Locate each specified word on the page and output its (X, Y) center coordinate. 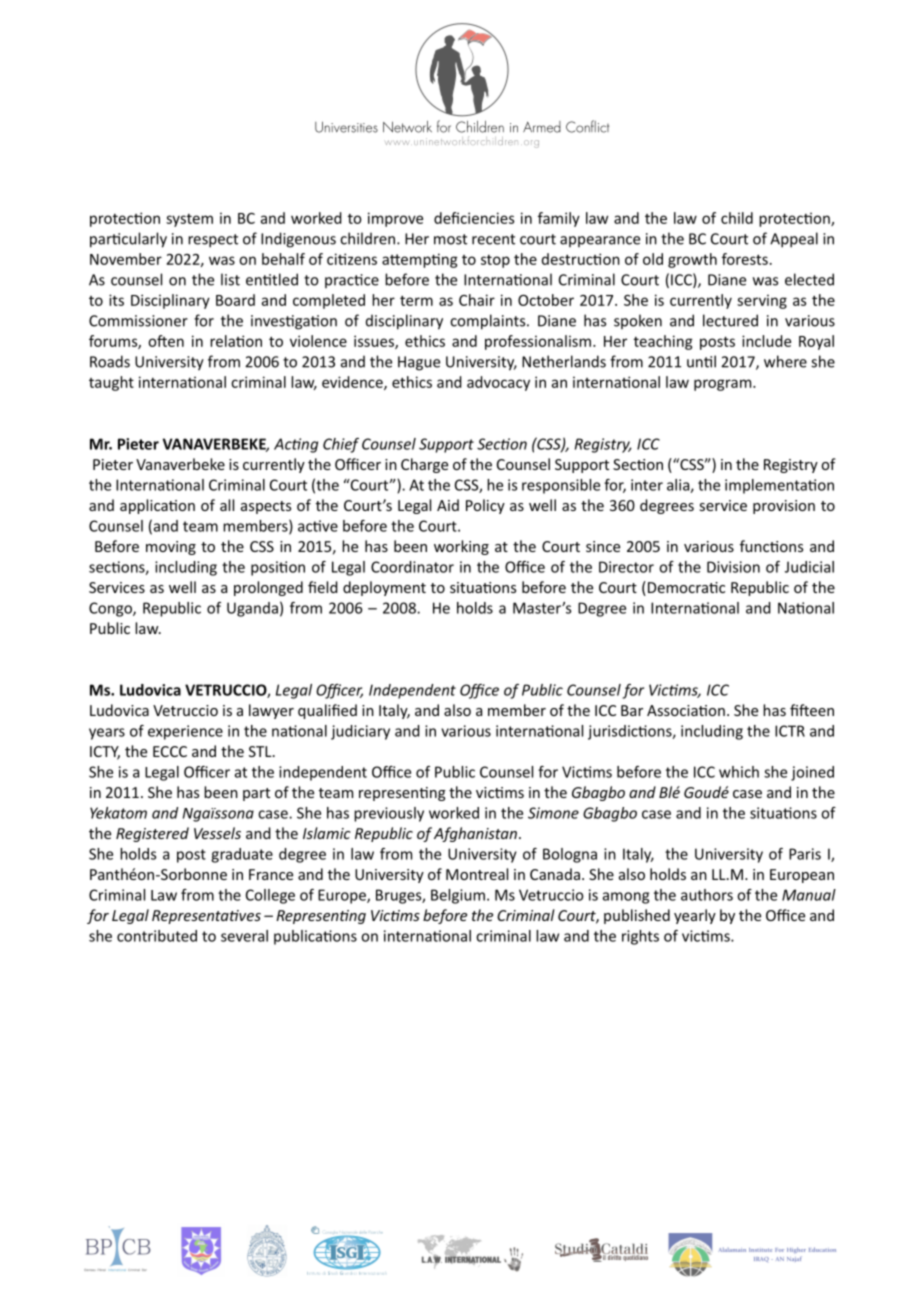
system (189, 220)
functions (771, 546)
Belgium (458, 896)
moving (171, 548)
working (461, 547)
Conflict (587, 126)
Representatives (206, 917)
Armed (542, 127)
